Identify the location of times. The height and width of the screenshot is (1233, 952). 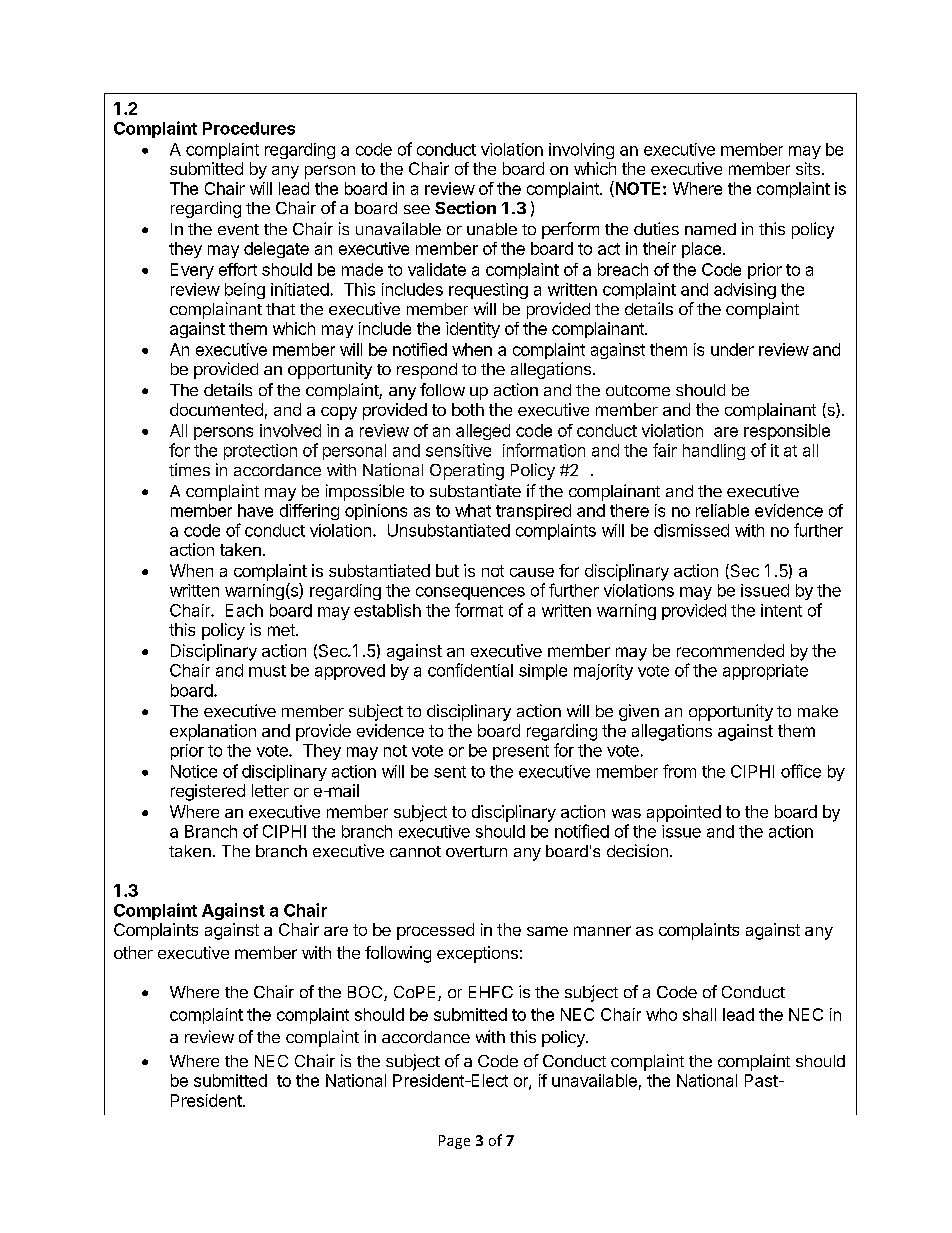
(189, 469).
